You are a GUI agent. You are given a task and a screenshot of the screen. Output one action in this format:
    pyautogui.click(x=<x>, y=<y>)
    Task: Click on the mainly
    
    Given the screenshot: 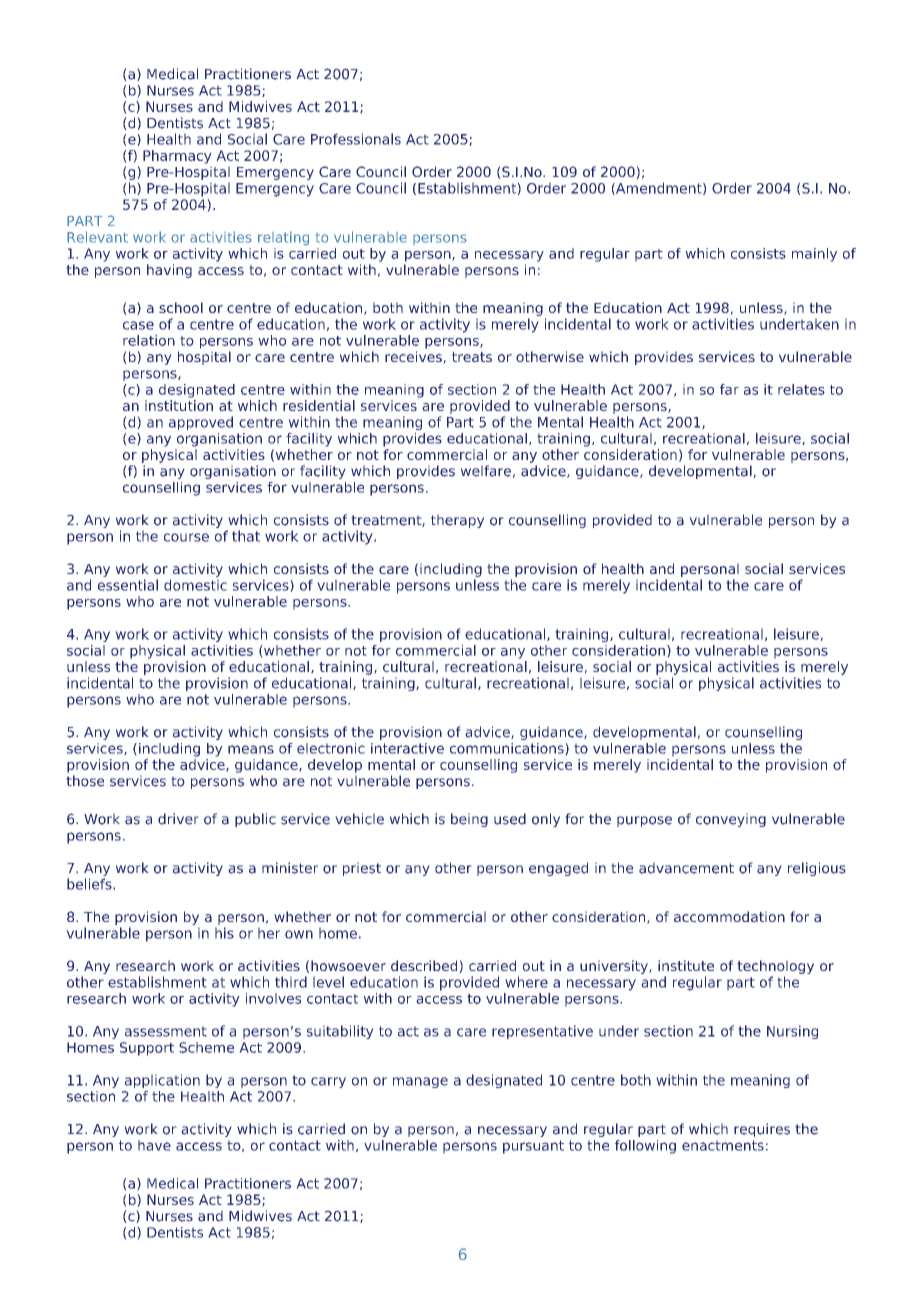 What is the action you would take?
    pyautogui.click(x=814, y=255)
